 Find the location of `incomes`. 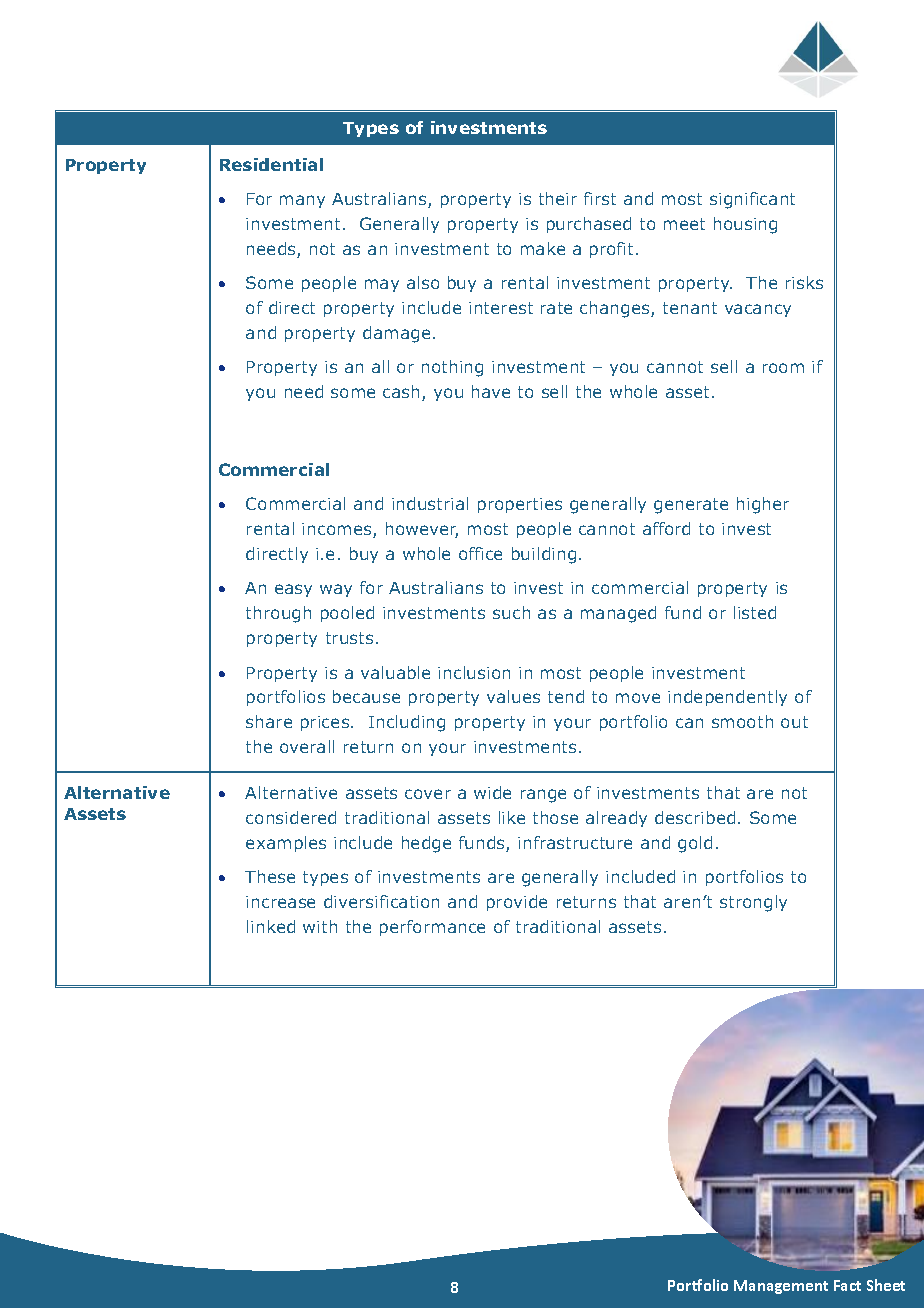

incomes is located at coordinates (338, 530).
